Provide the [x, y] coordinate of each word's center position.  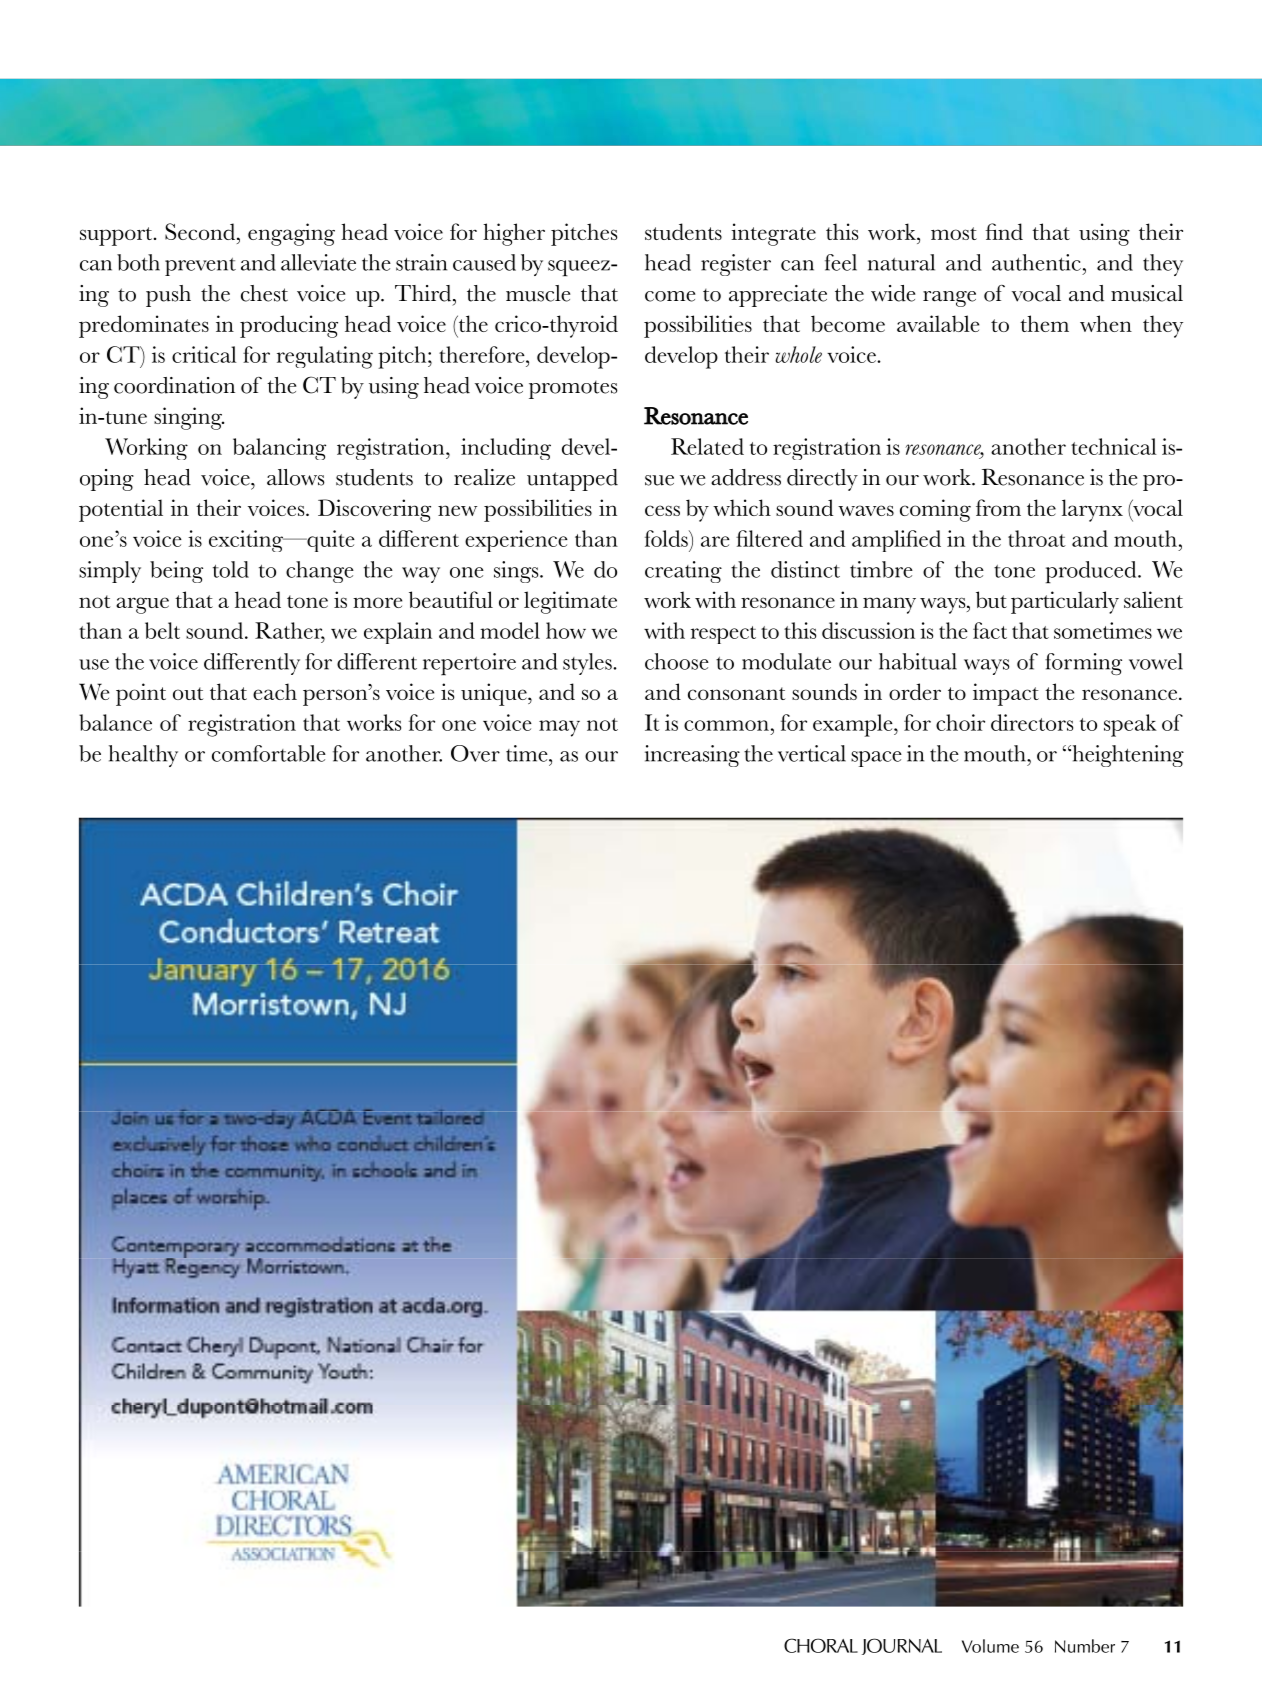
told [231, 569]
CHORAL [821, 1645]
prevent [200, 267]
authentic [1036, 262]
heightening [1127, 756]
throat [1037, 538]
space [876, 759]
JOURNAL [902, 1646]
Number [1085, 1646]
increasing [692, 756]
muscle [538, 293]
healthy [143, 756]
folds [667, 538]
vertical [812, 753]
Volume [990, 1646]
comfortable [269, 753]
